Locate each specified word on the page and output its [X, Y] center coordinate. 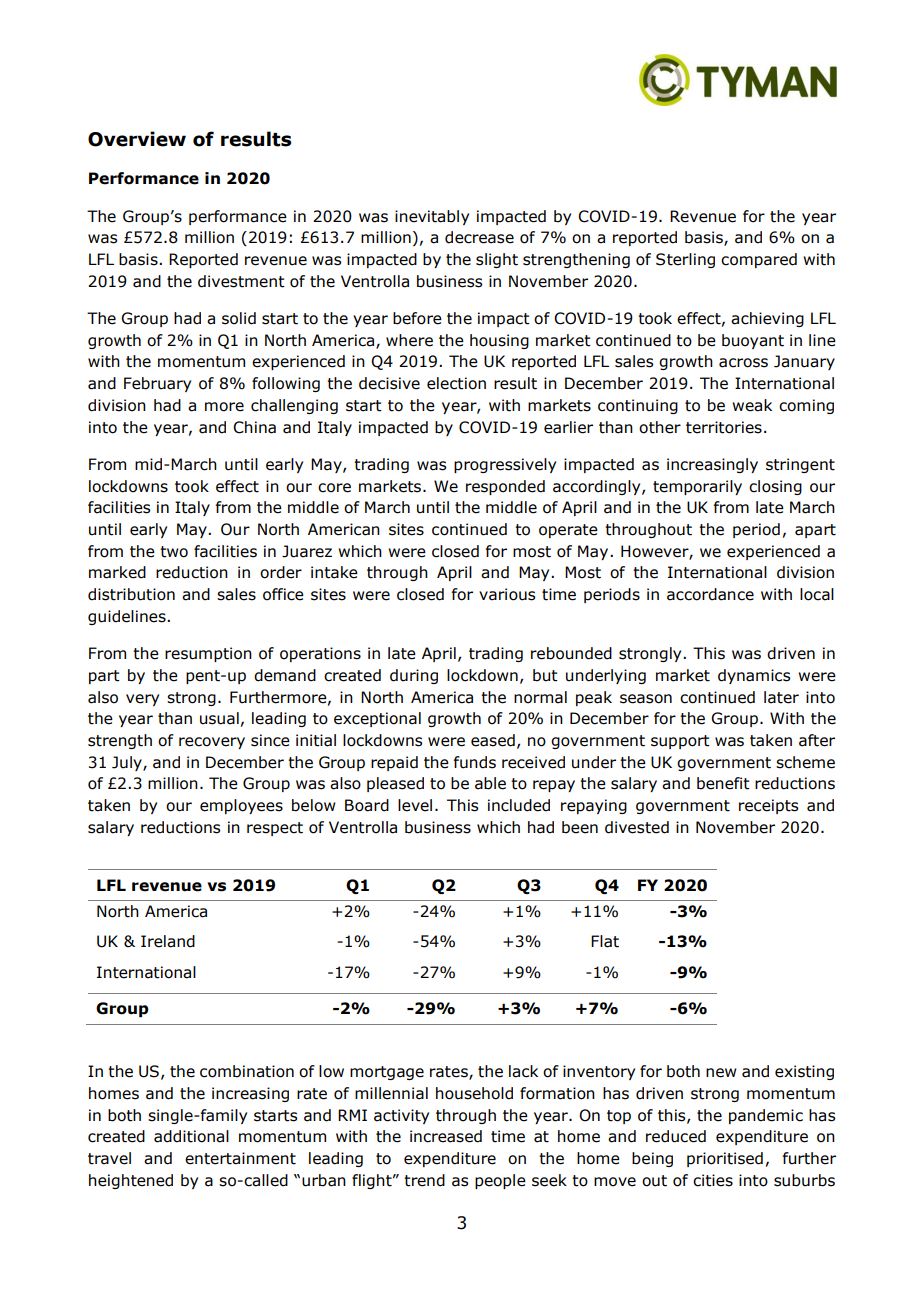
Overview [137, 139]
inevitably [432, 217]
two [174, 552]
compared [759, 260]
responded [505, 487]
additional [191, 1136]
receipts [768, 806]
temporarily [697, 487]
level [415, 805]
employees [241, 806]
